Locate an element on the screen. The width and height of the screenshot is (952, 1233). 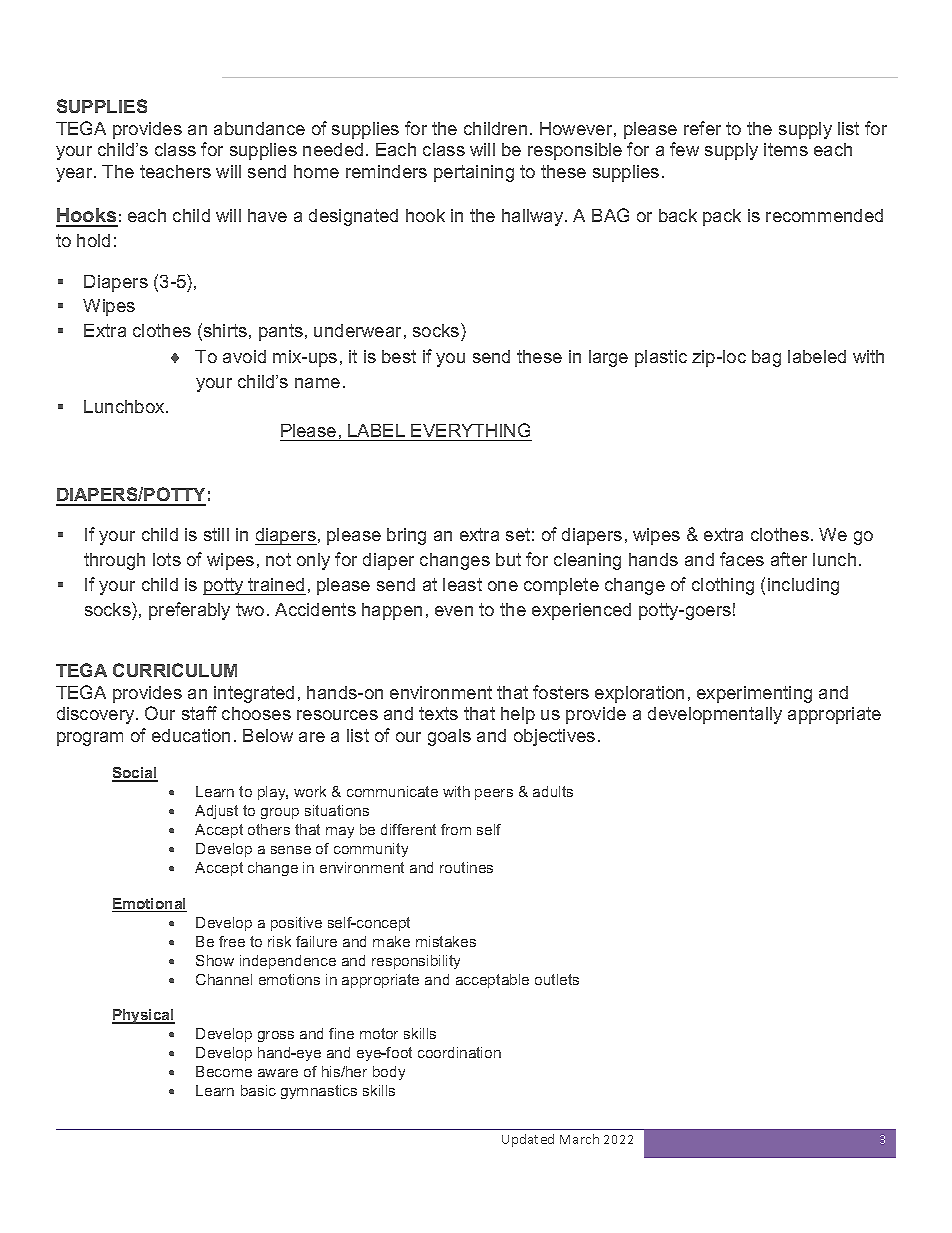
Become is located at coordinates (224, 1071).
